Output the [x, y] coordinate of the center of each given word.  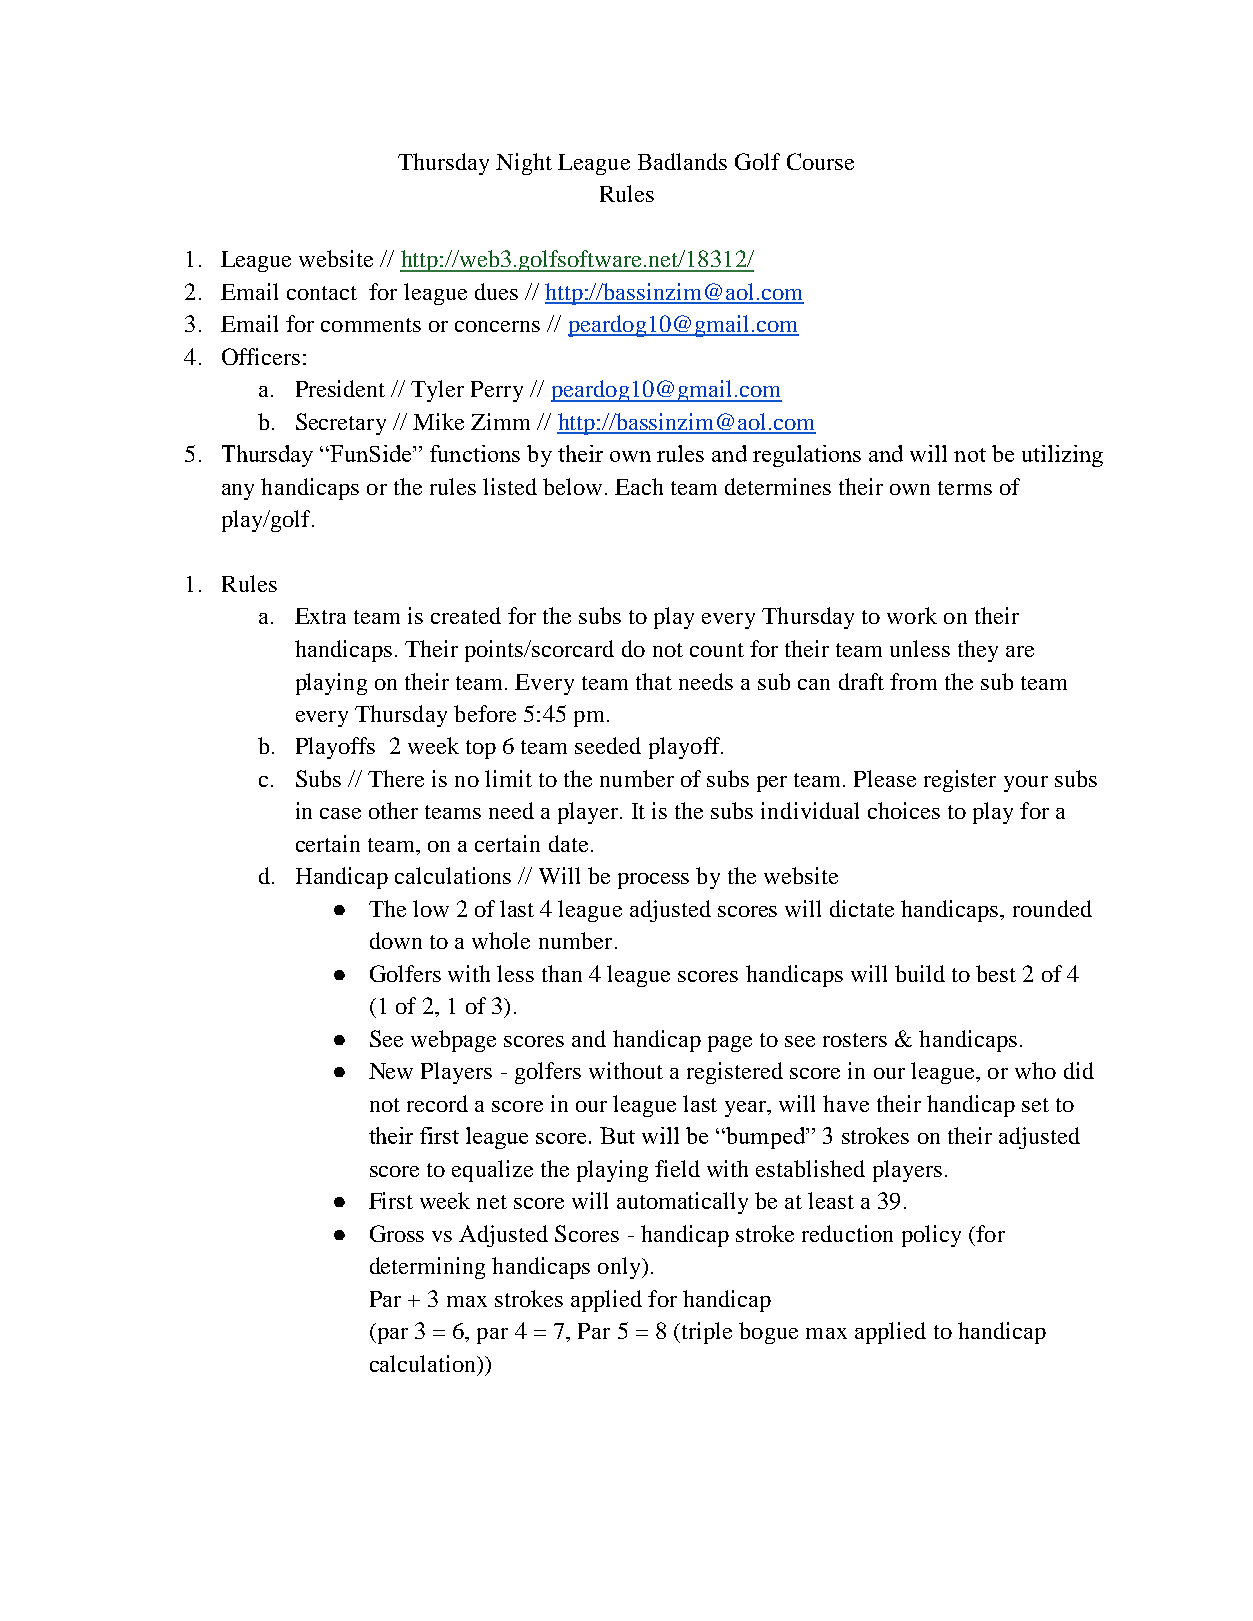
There [396, 778]
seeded [608, 745]
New [391, 1071]
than [562, 973]
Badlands [682, 161]
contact [322, 293]
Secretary [341, 424]
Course [820, 161]
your [1026, 784]
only [621, 1268]
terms [965, 488]
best [996, 973]
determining [427, 1268]
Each [639, 486]
